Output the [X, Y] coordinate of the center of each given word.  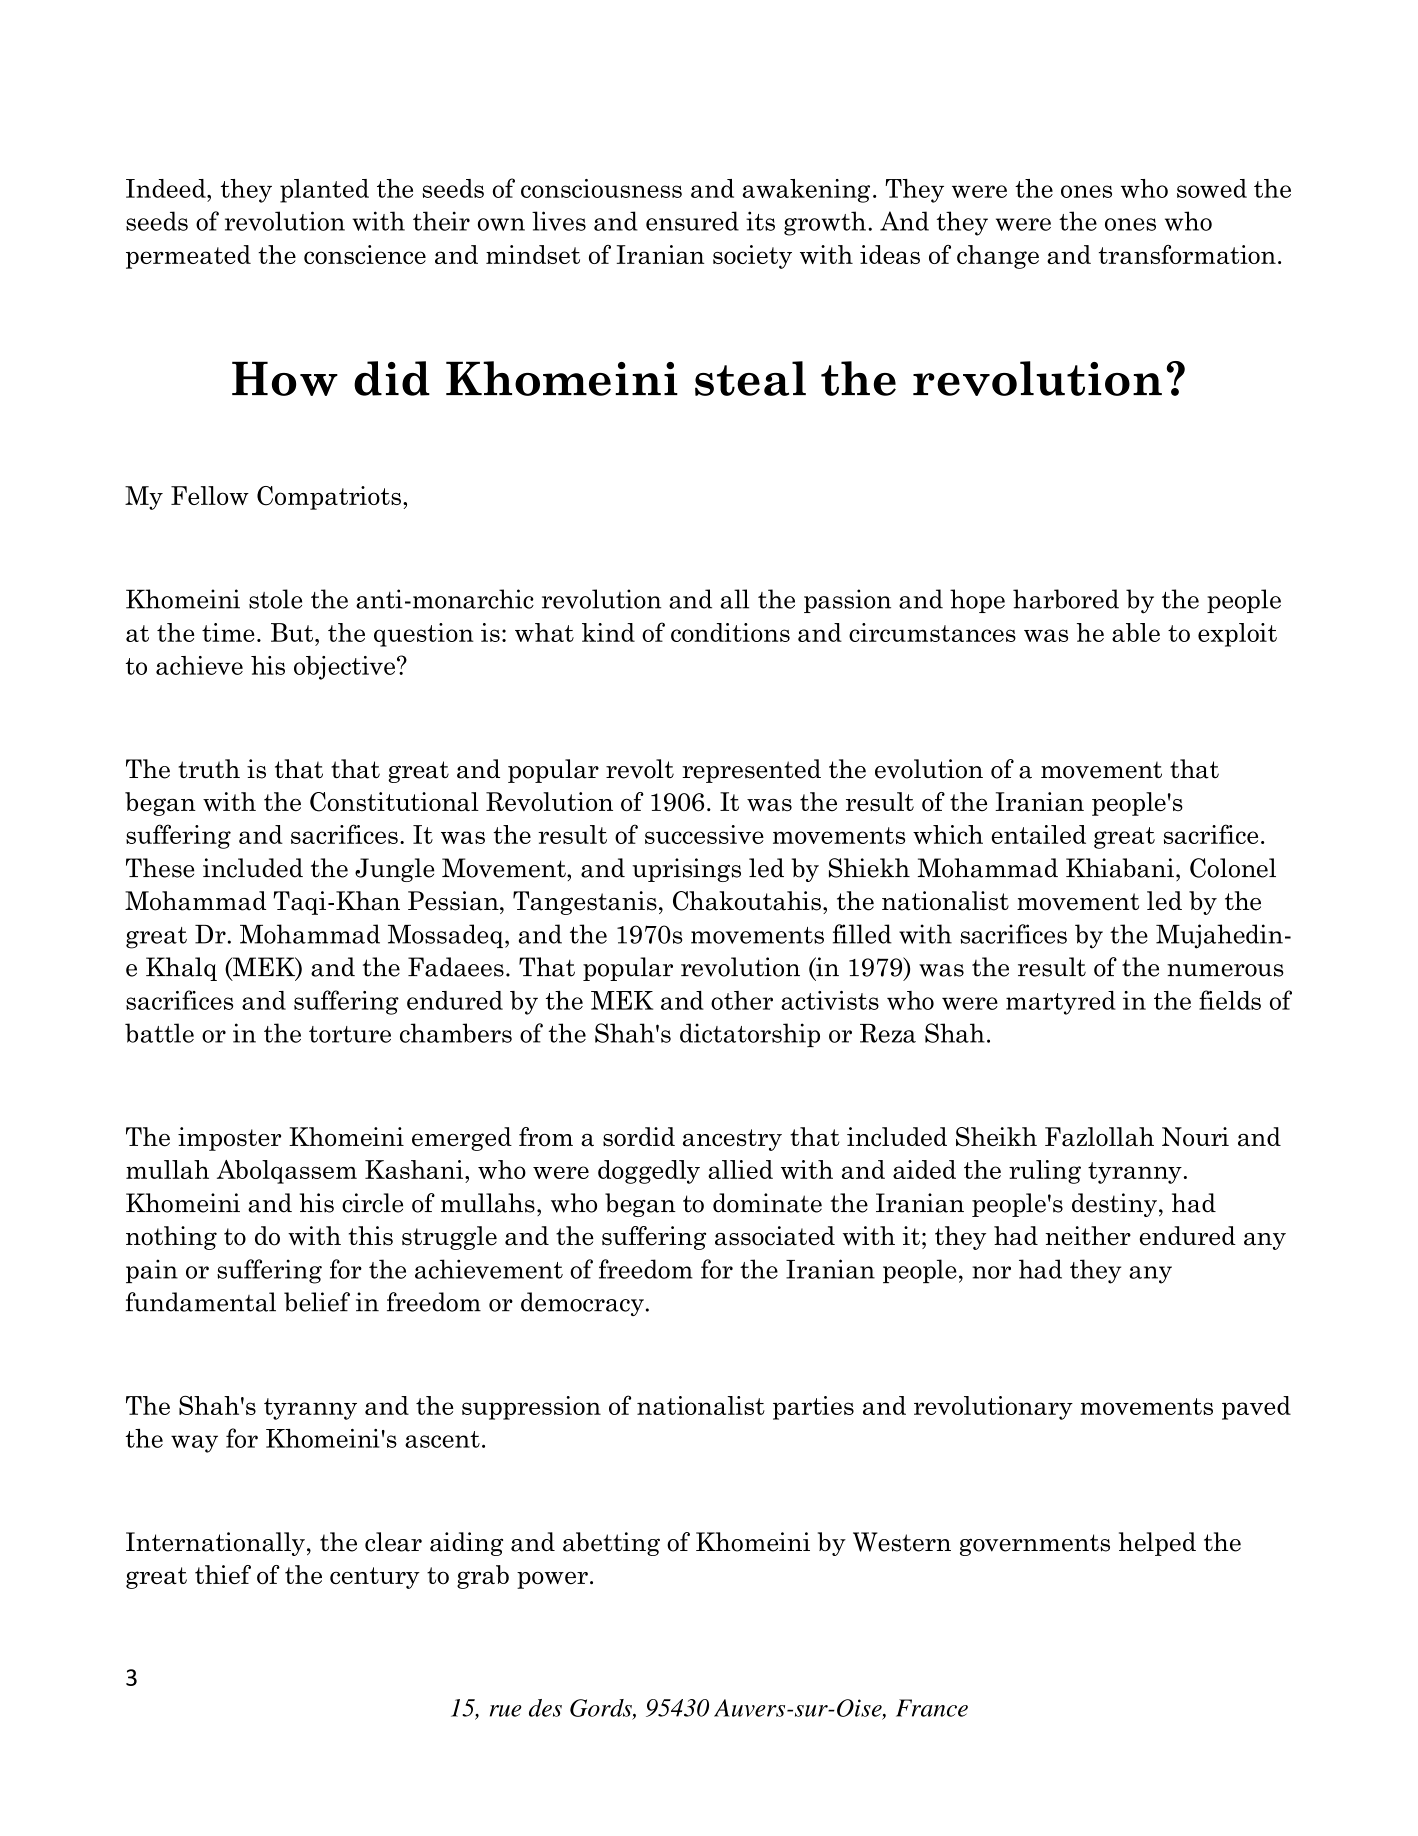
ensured [692, 221]
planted [324, 191]
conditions [730, 632]
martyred [1061, 1003]
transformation [1187, 254]
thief [223, 1575]
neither [1088, 1236]
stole [275, 599]
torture [350, 1034]
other [742, 1000]
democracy [582, 1304]
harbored [1066, 599]
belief [317, 1302]
